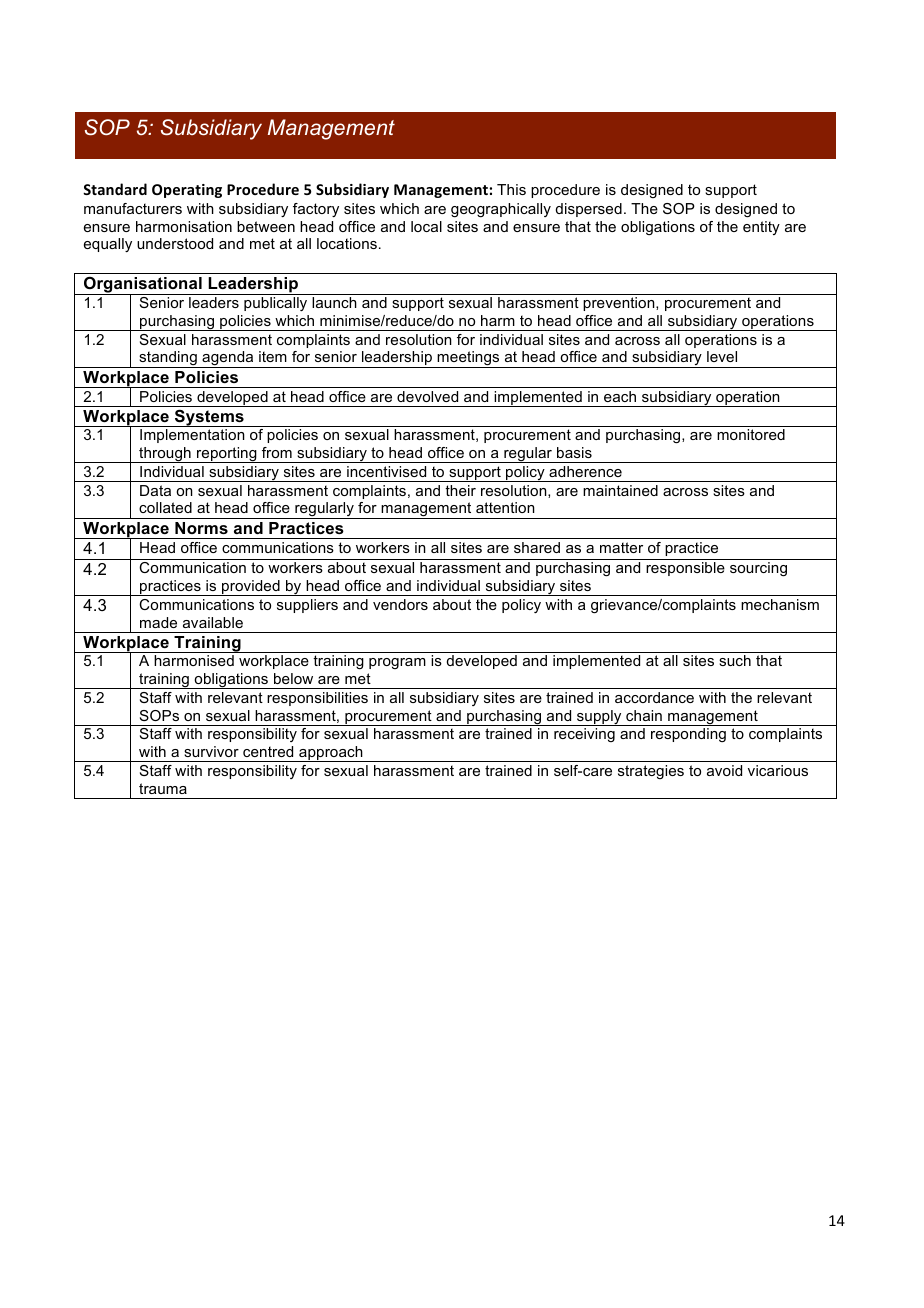 This document has width=924, height=1308. I want to click on Data, so click(155, 490).
